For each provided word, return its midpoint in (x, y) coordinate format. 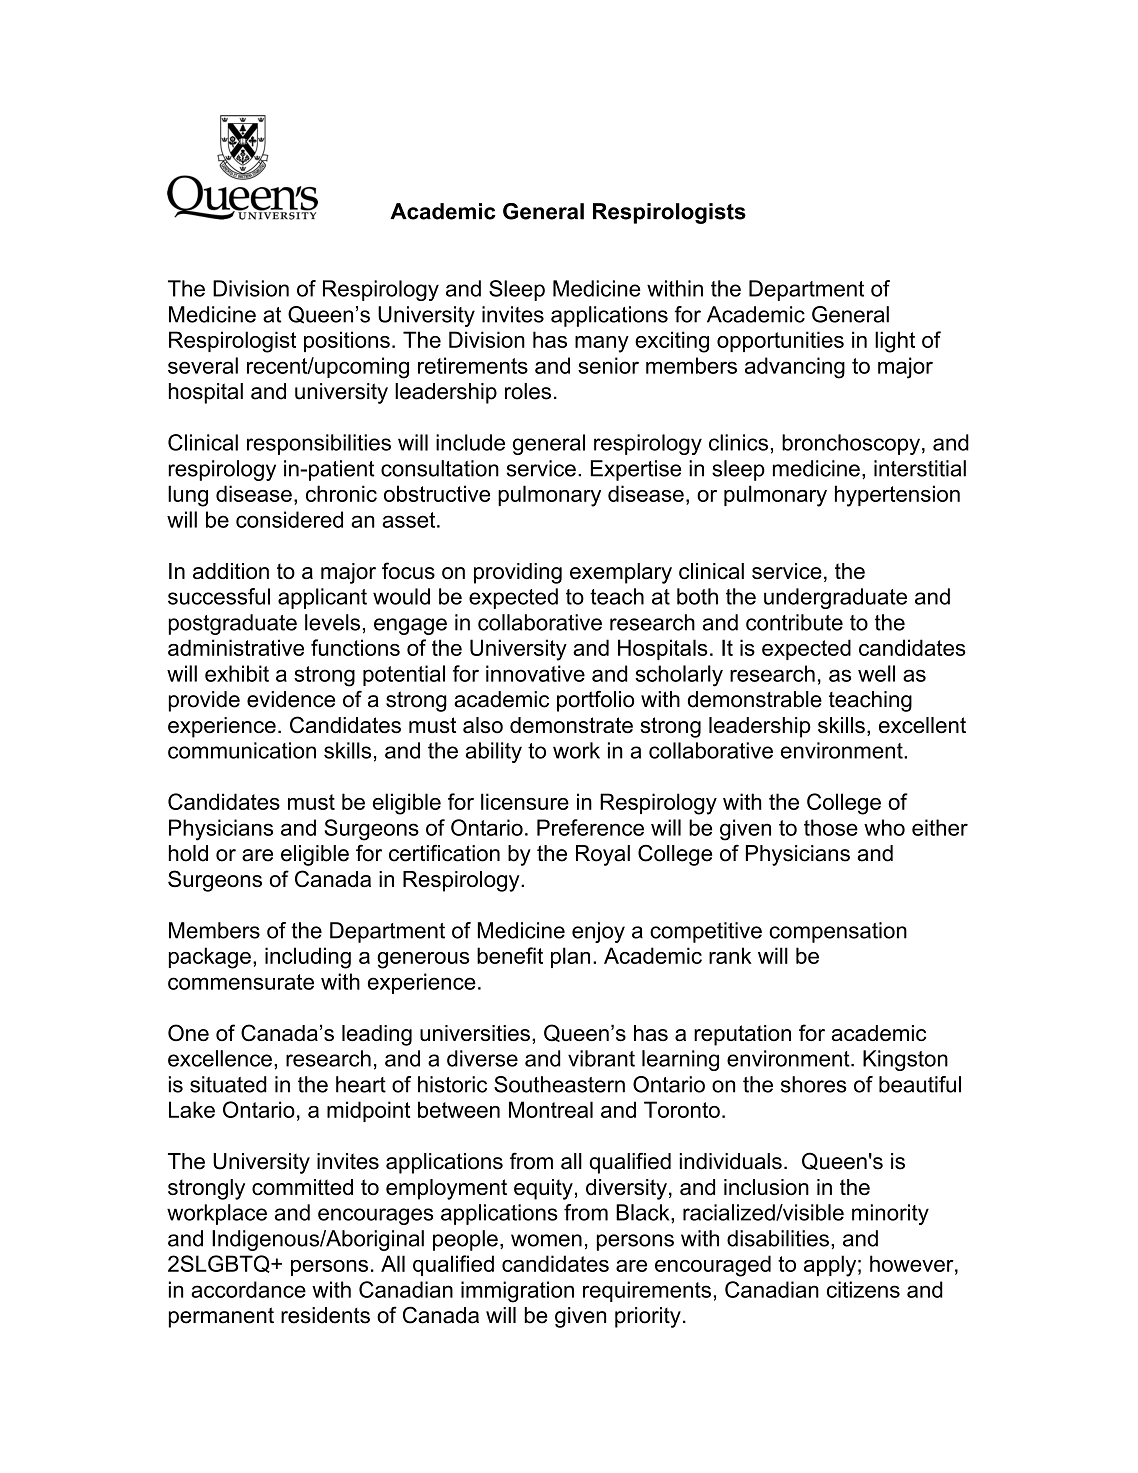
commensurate (241, 982)
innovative (535, 673)
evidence (291, 699)
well (876, 673)
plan (570, 957)
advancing (795, 368)
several (203, 365)
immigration (517, 1292)
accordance (248, 1289)
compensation (838, 932)
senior (608, 365)
